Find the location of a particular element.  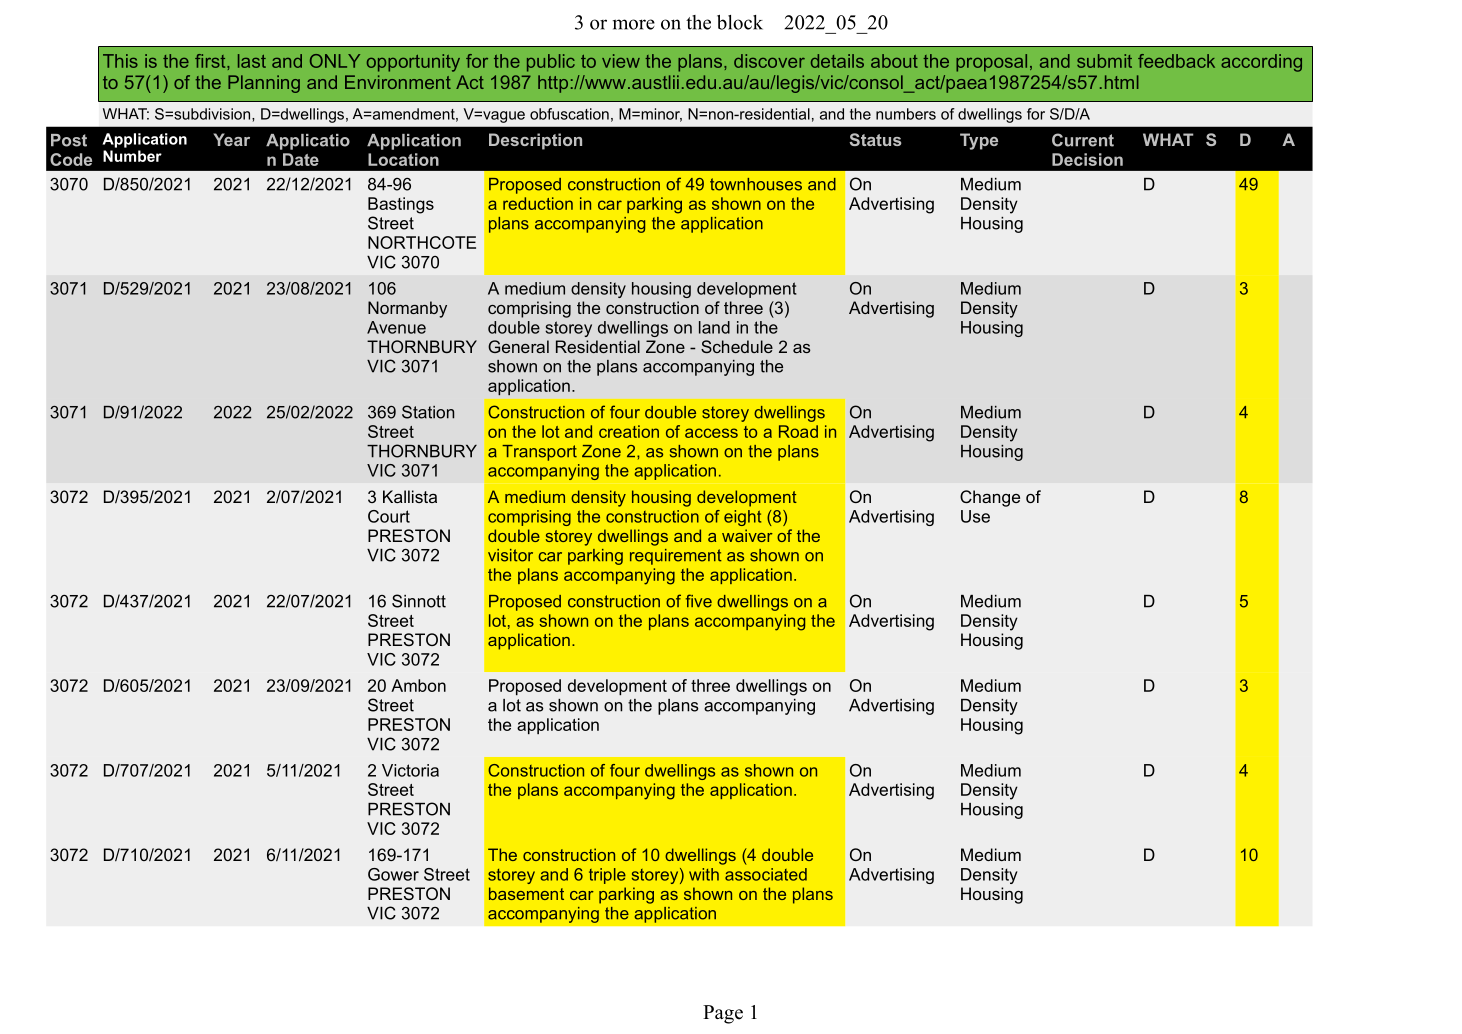

submit is located at coordinates (1104, 61).
